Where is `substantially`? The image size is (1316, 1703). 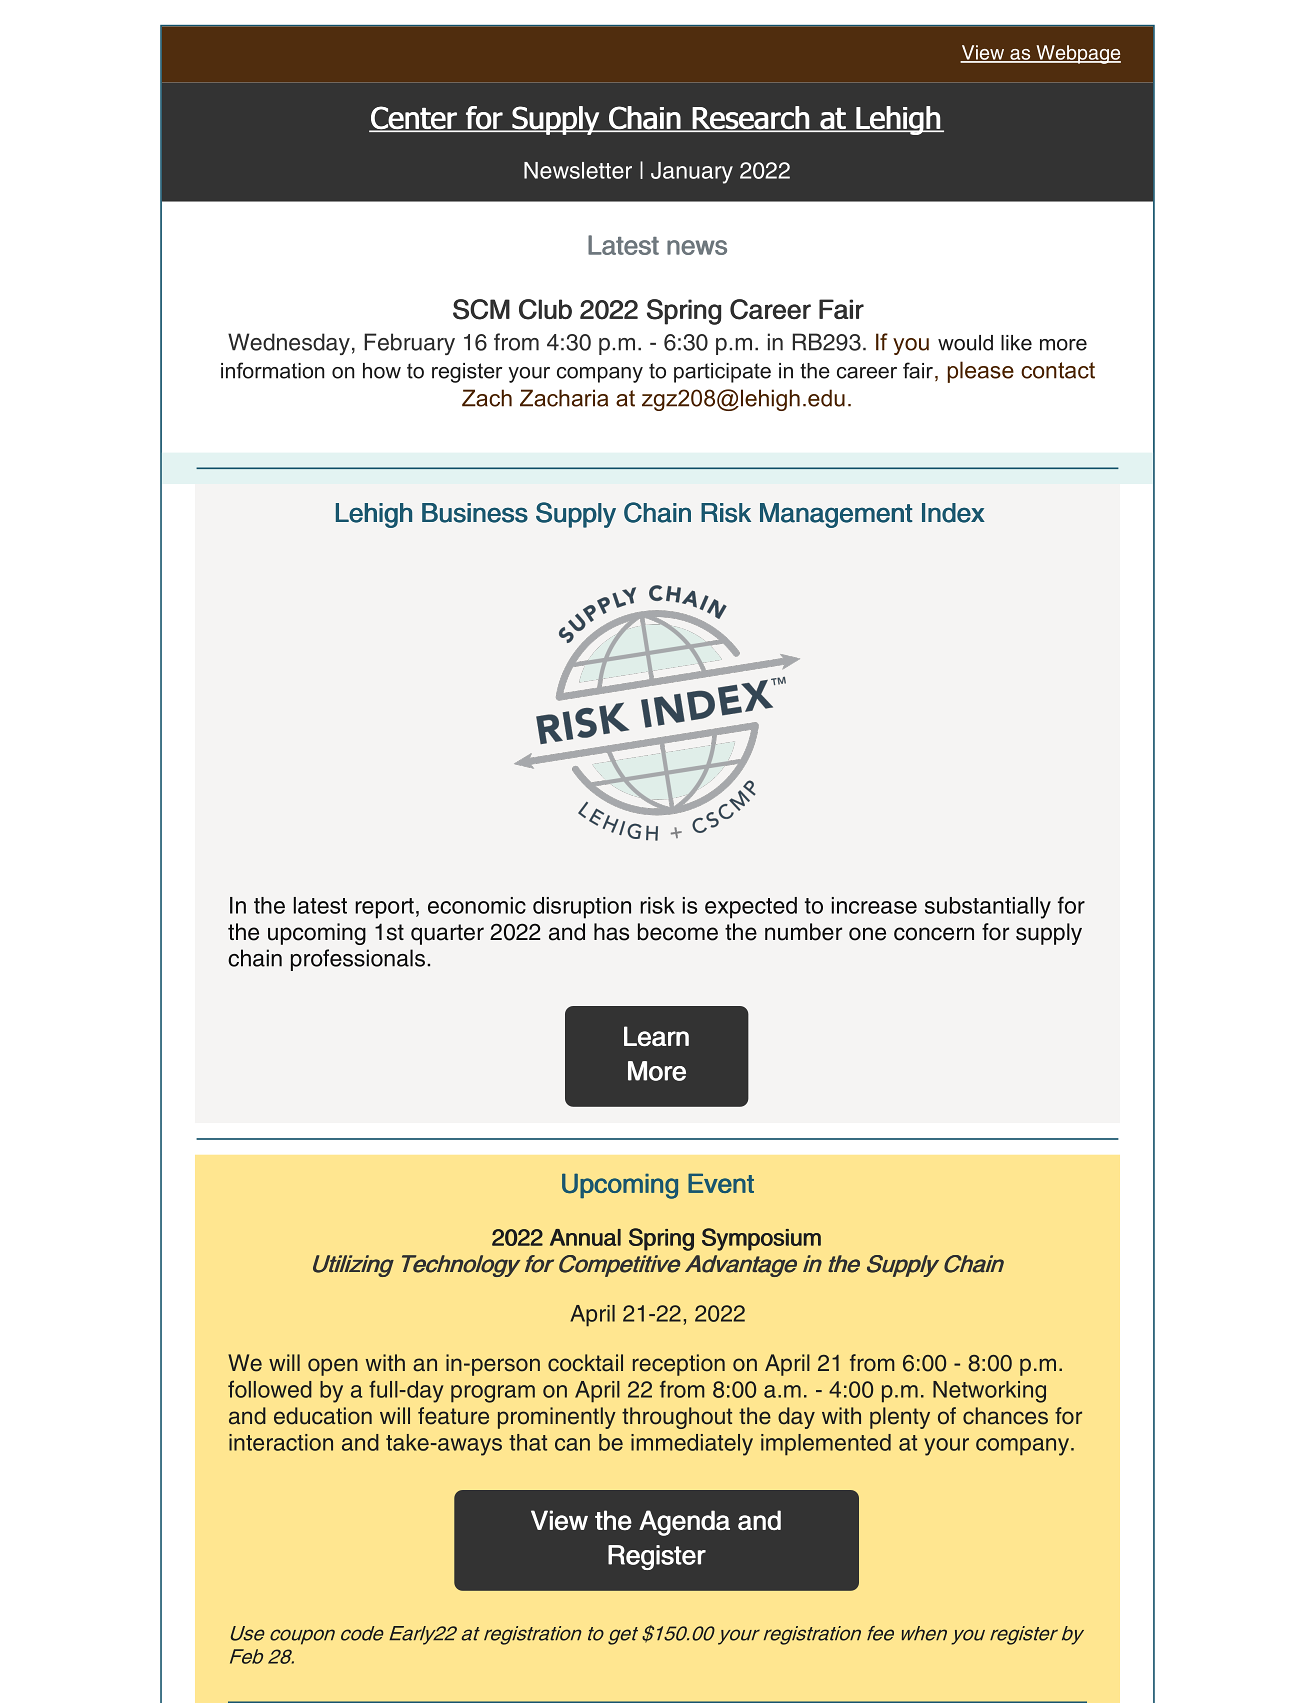 substantially is located at coordinates (988, 908).
